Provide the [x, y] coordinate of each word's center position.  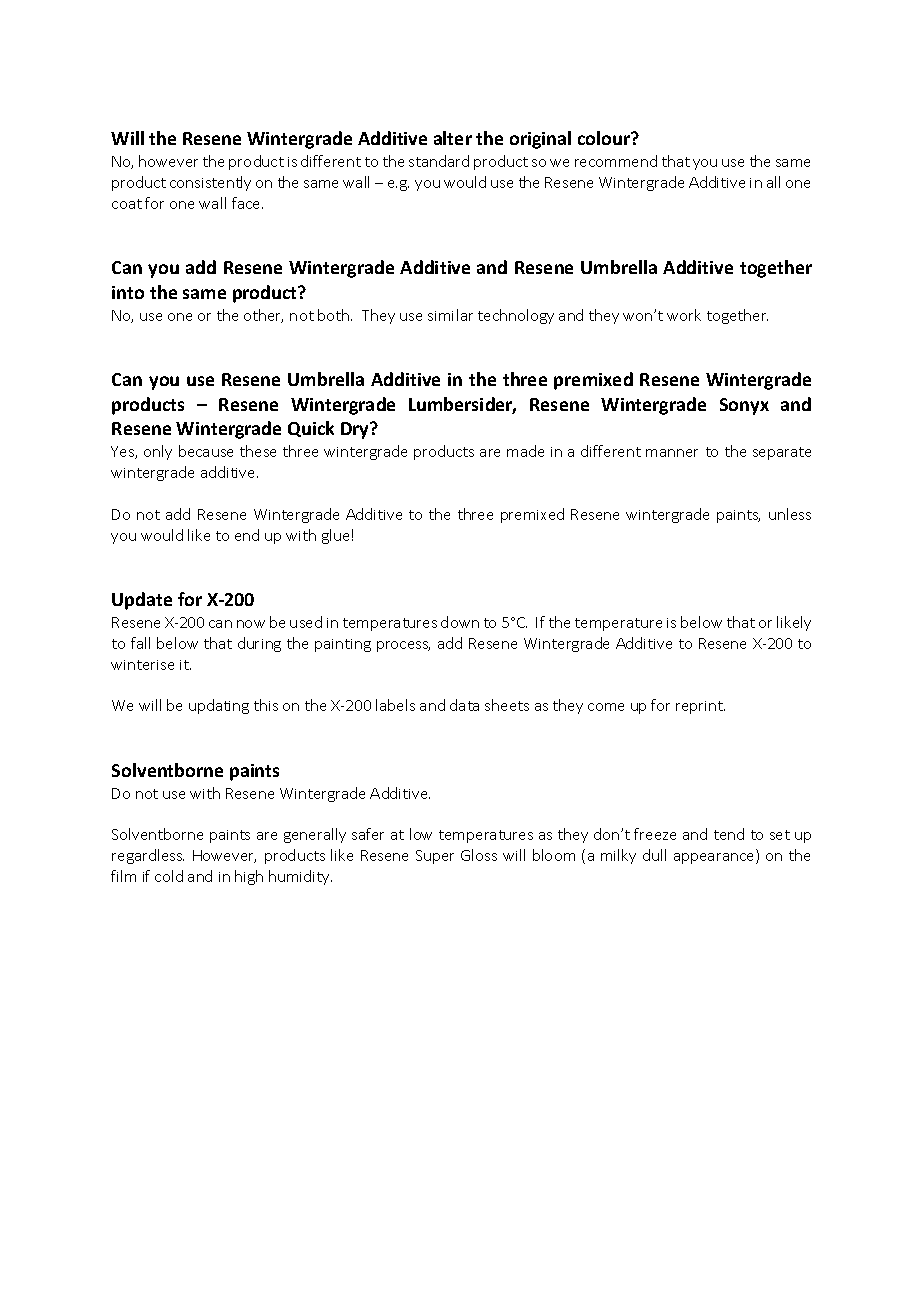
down [460, 622]
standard [439, 161]
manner [672, 453]
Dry [356, 430]
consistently [210, 183]
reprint [700, 707]
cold [169, 876]
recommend [616, 161]
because [206, 451]
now [251, 624]
